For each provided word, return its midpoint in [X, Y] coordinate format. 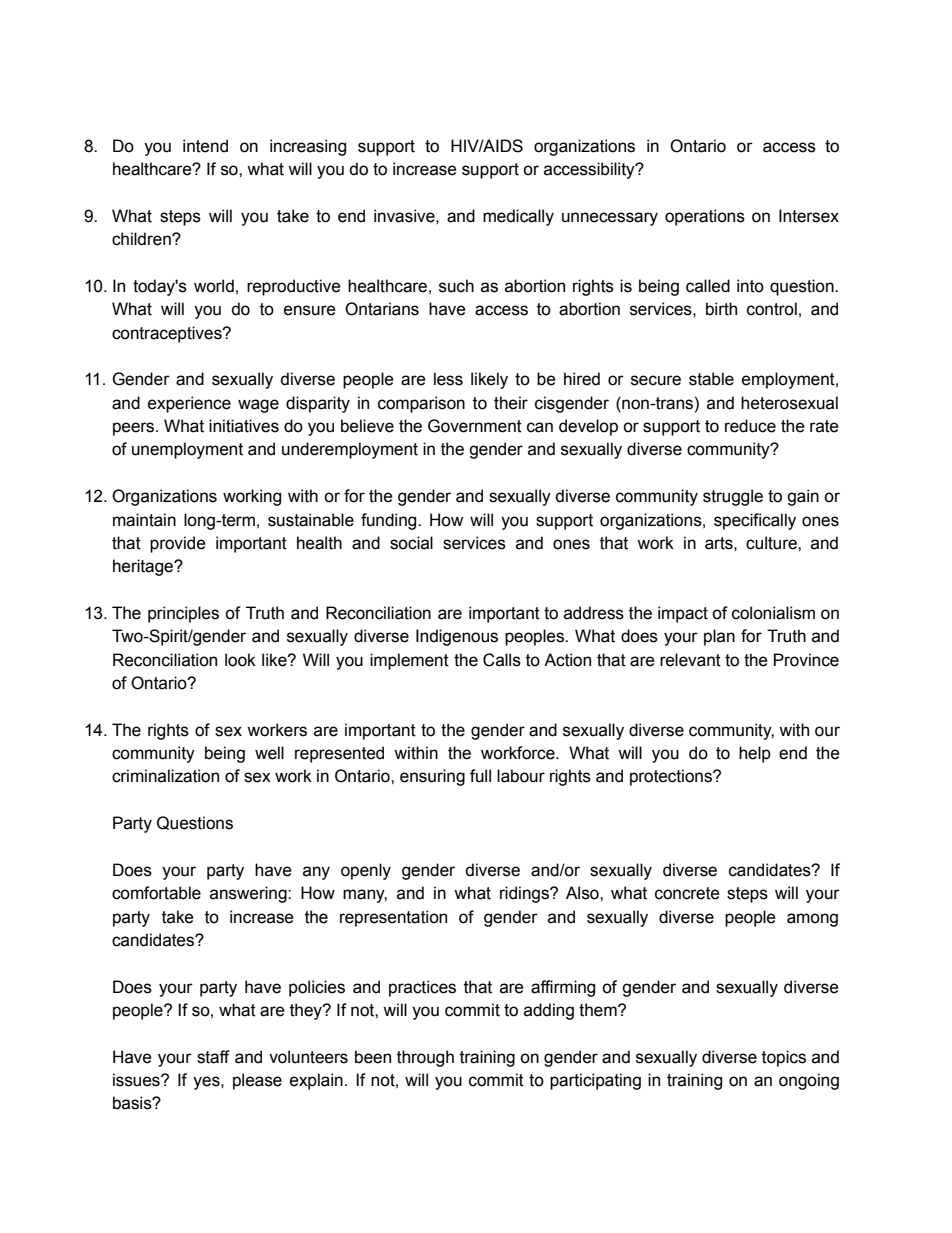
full [480, 776]
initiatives [244, 426]
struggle [733, 497]
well [269, 753]
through [425, 1058]
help [755, 754]
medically [518, 217]
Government [475, 426]
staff [213, 1057]
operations [705, 217]
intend [205, 146]
